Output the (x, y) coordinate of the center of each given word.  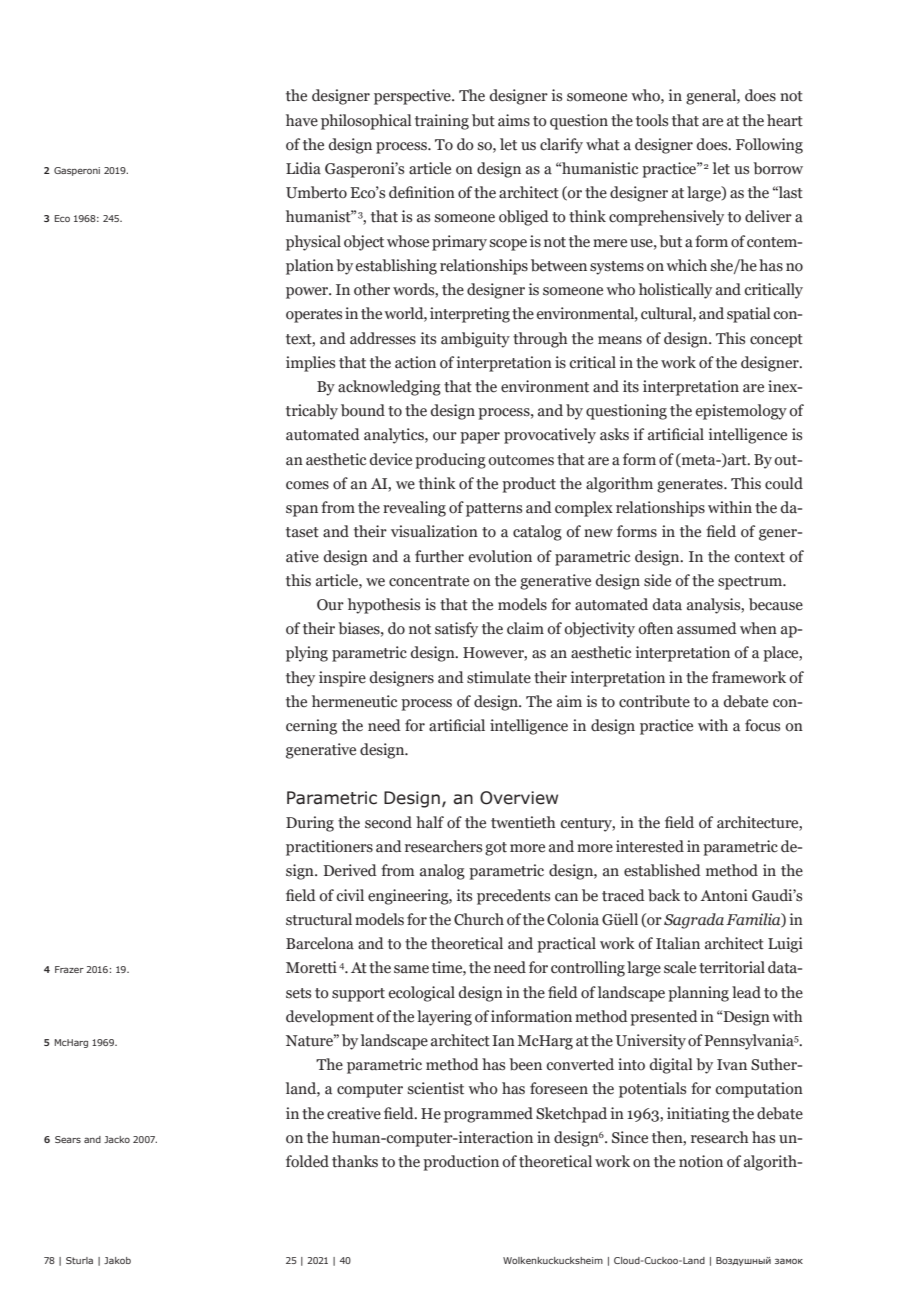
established (662, 870)
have (302, 120)
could (784, 483)
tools (652, 120)
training (442, 122)
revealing (414, 509)
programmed (488, 1115)
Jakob (117, 1260)
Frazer (69, 969)
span (302, 511)
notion (701, 1161)
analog (442, 872)
